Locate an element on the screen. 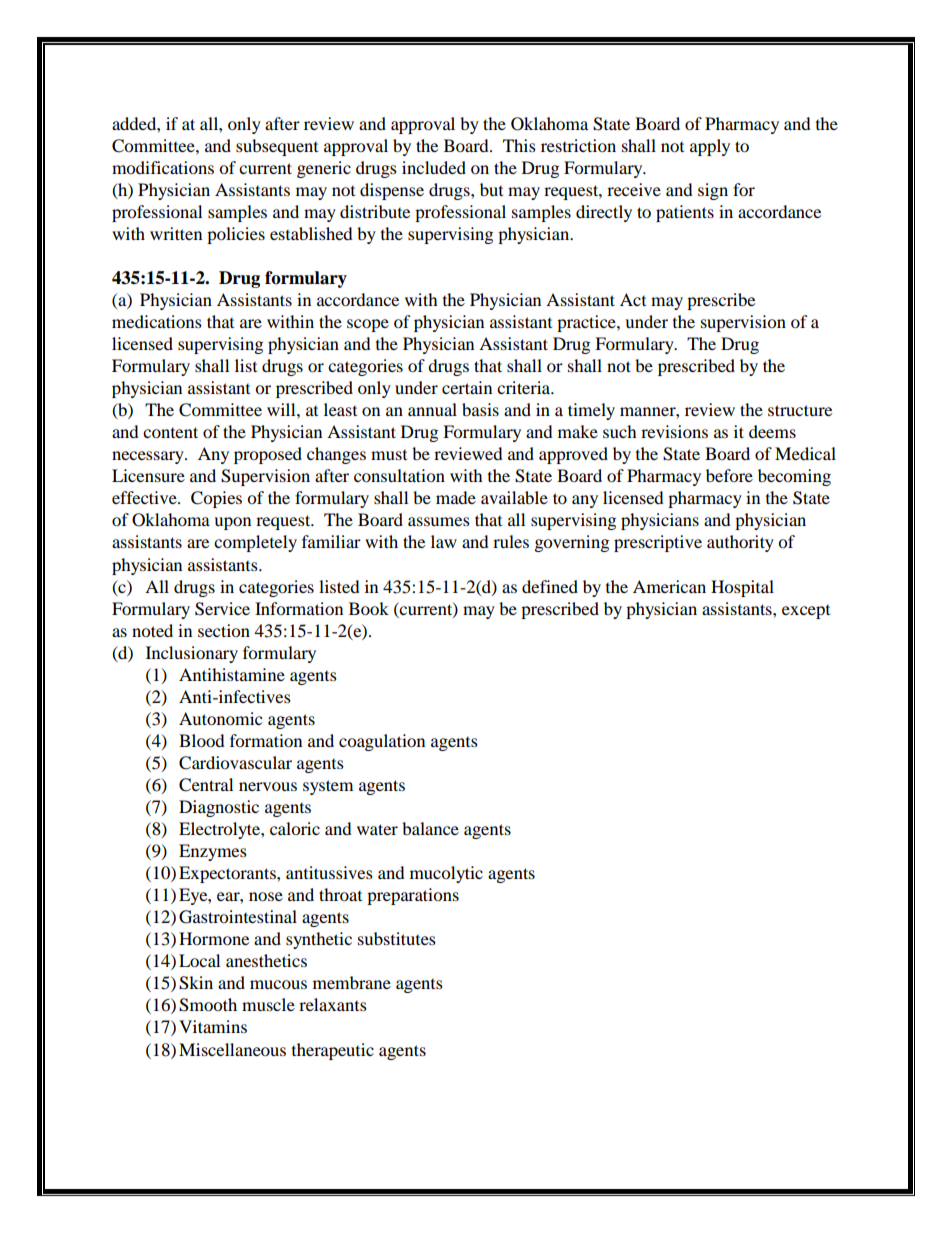 Image resolution: width=952 pixels, height=1233 pixels. sign is located at coordinates (713, 191).
